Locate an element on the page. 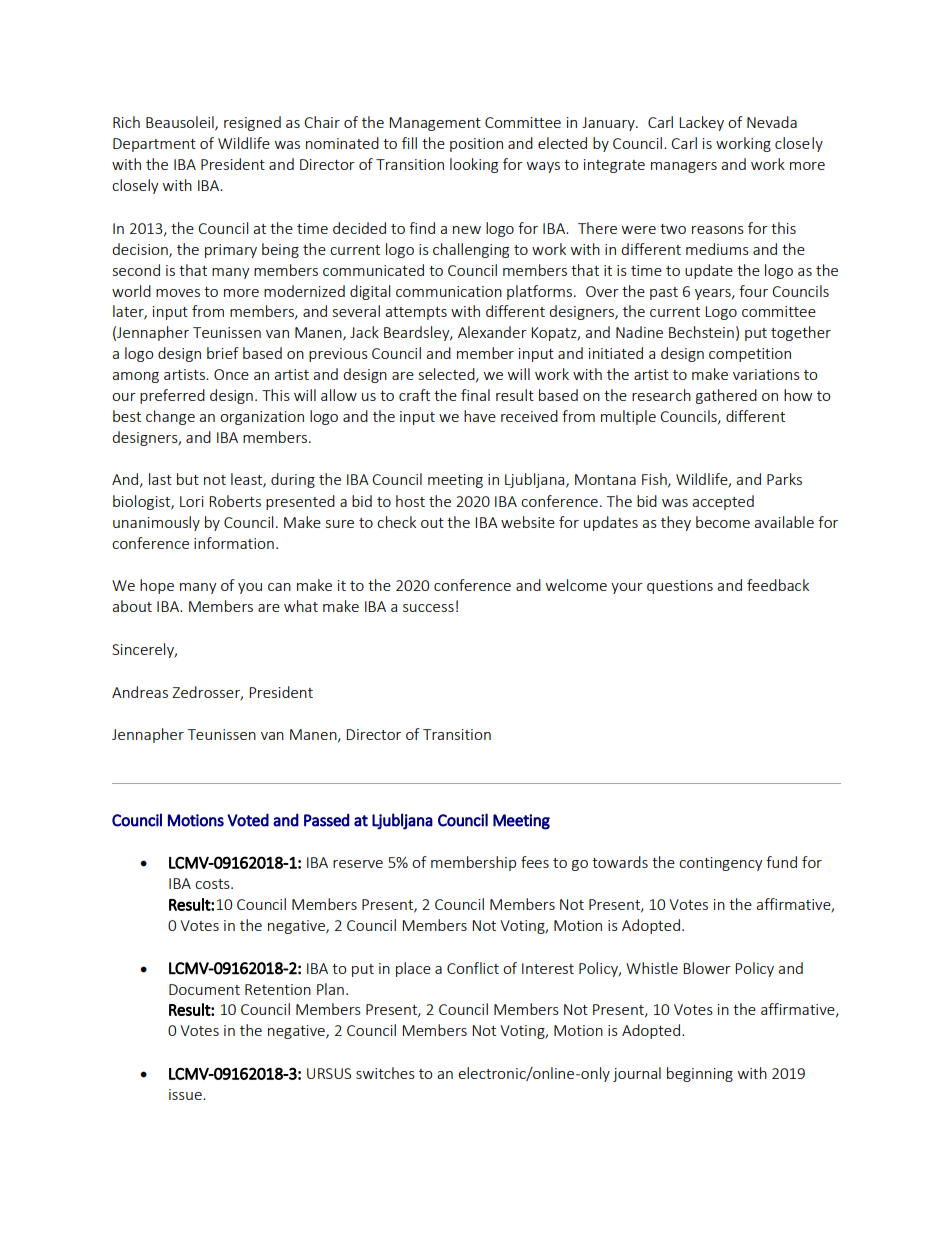 The image size is (952, 1233). contingency is located at coordinates (721, 864).
